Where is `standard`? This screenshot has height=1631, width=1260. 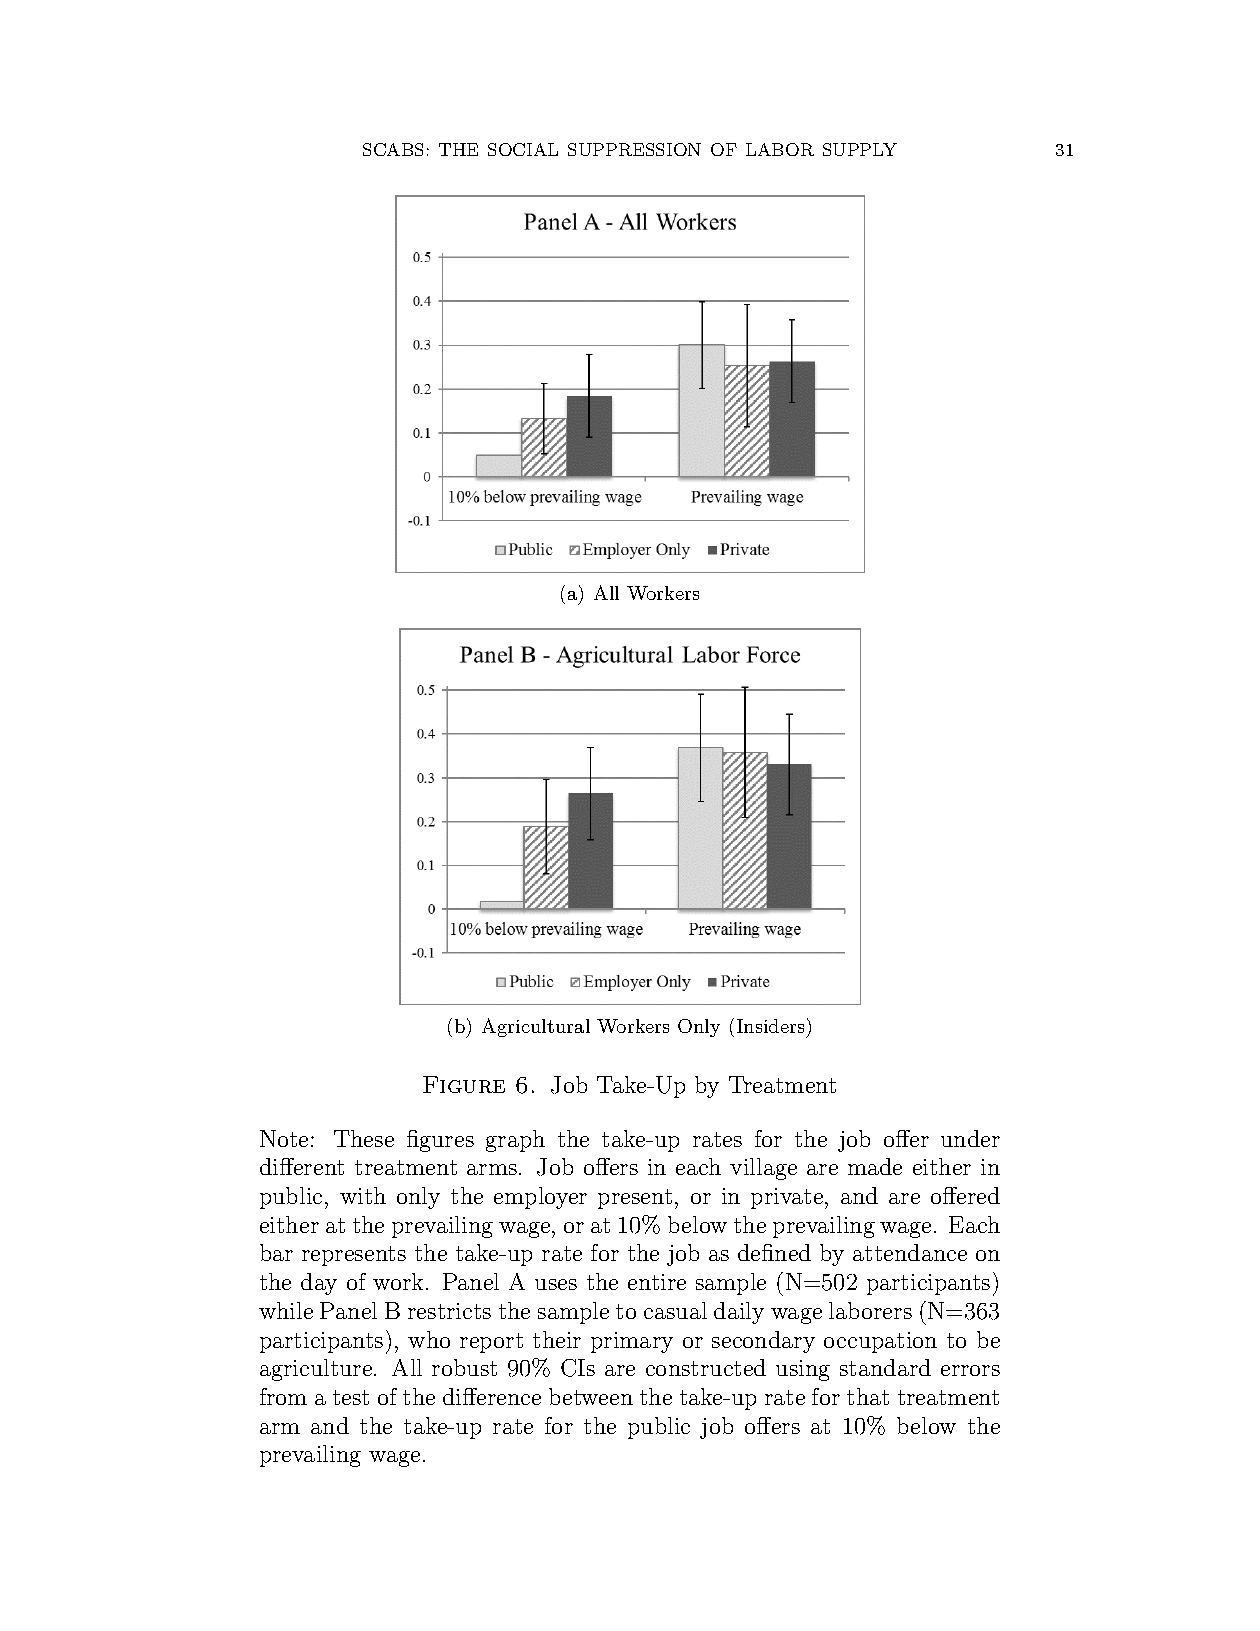 standard is located at coordinates (885, 1367).
